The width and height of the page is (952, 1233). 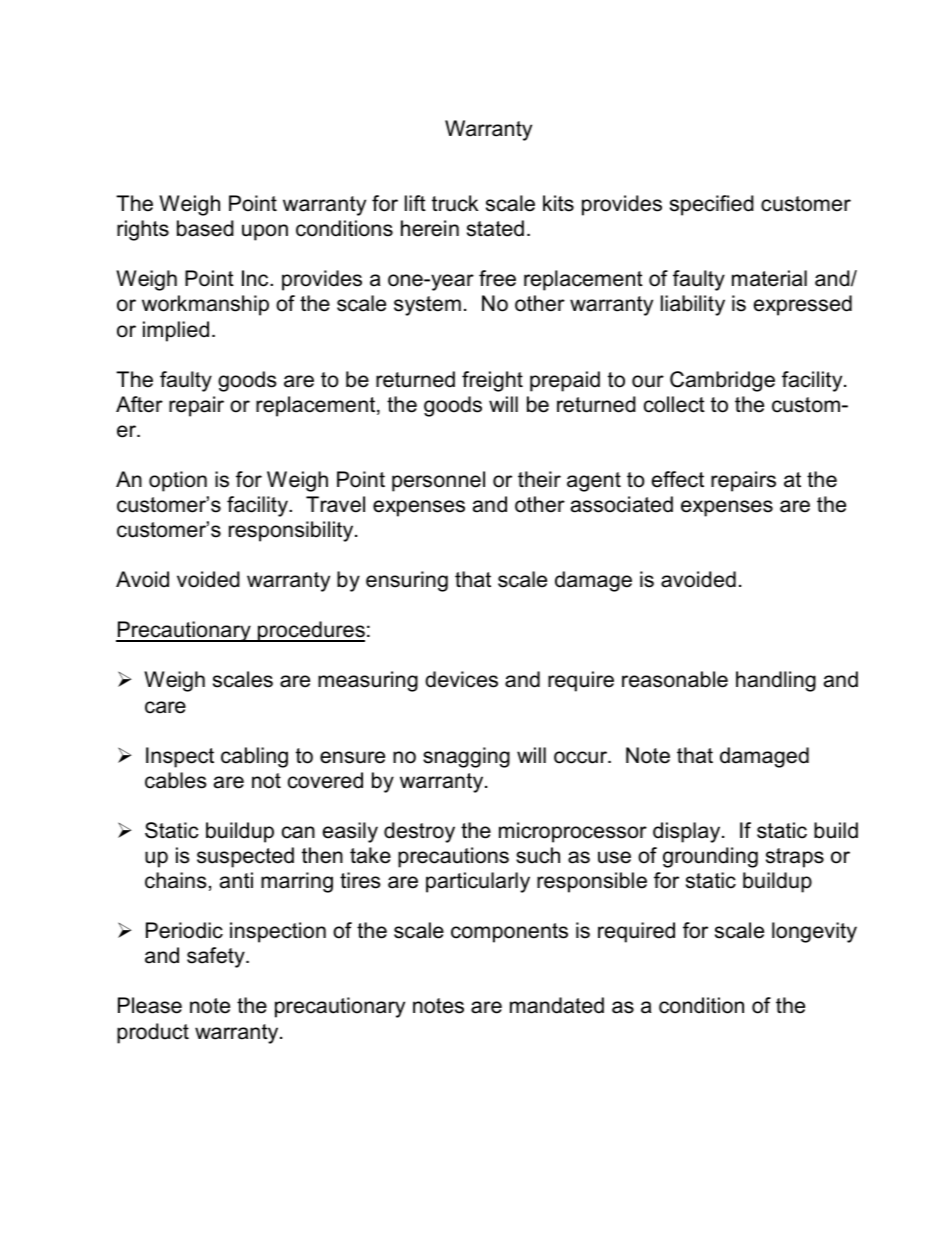 What do you see at coordinates (150, 1005) in the page?
I see `Please` at bounding box center [150, 1005].
